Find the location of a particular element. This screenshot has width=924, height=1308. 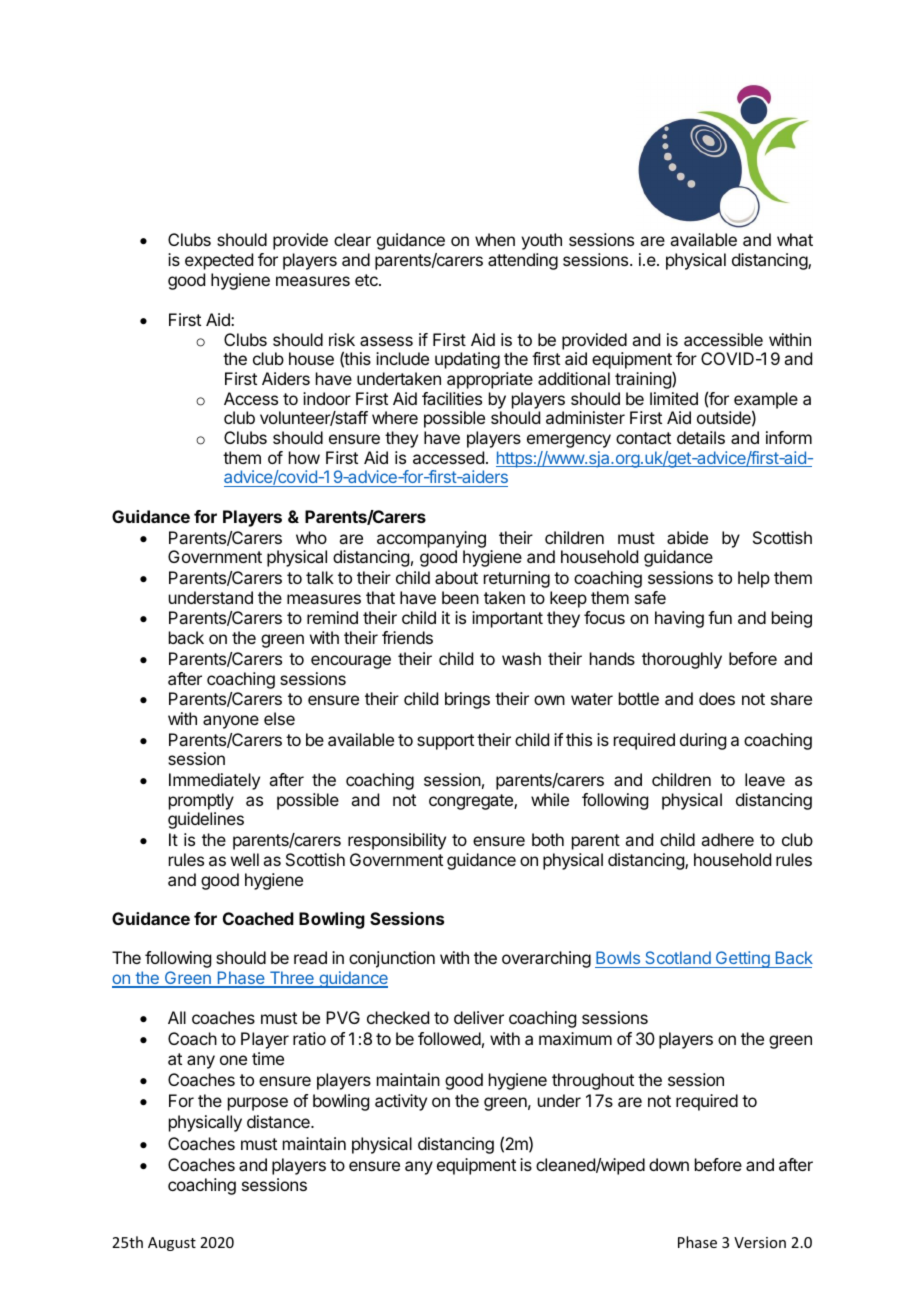

when is located at coordinates (495, 239).
